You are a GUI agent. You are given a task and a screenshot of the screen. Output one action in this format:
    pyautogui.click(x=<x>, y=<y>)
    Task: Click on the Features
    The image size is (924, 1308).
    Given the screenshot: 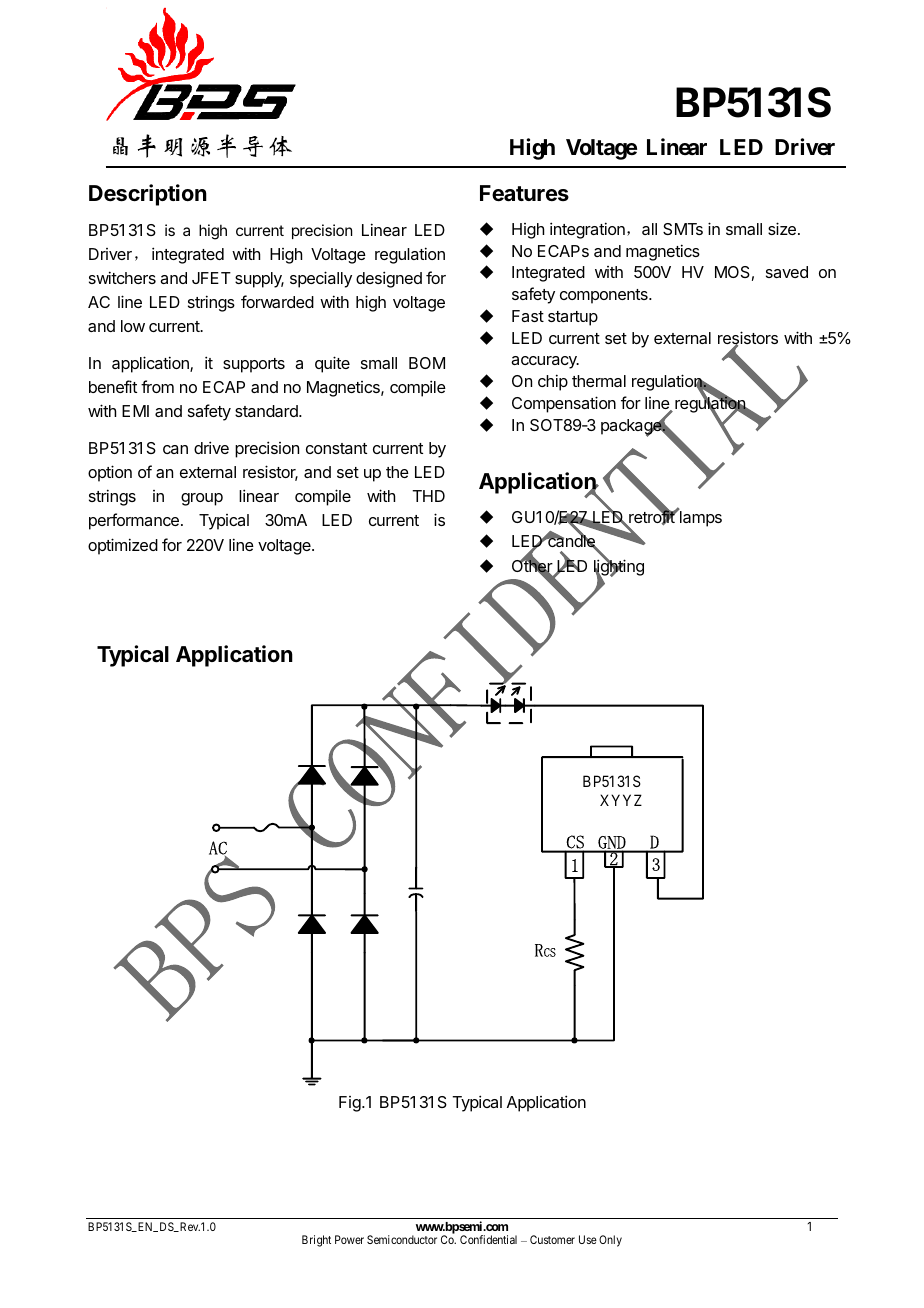 What is the action you would take?
    pyautogui.click(x=524, y=193)
